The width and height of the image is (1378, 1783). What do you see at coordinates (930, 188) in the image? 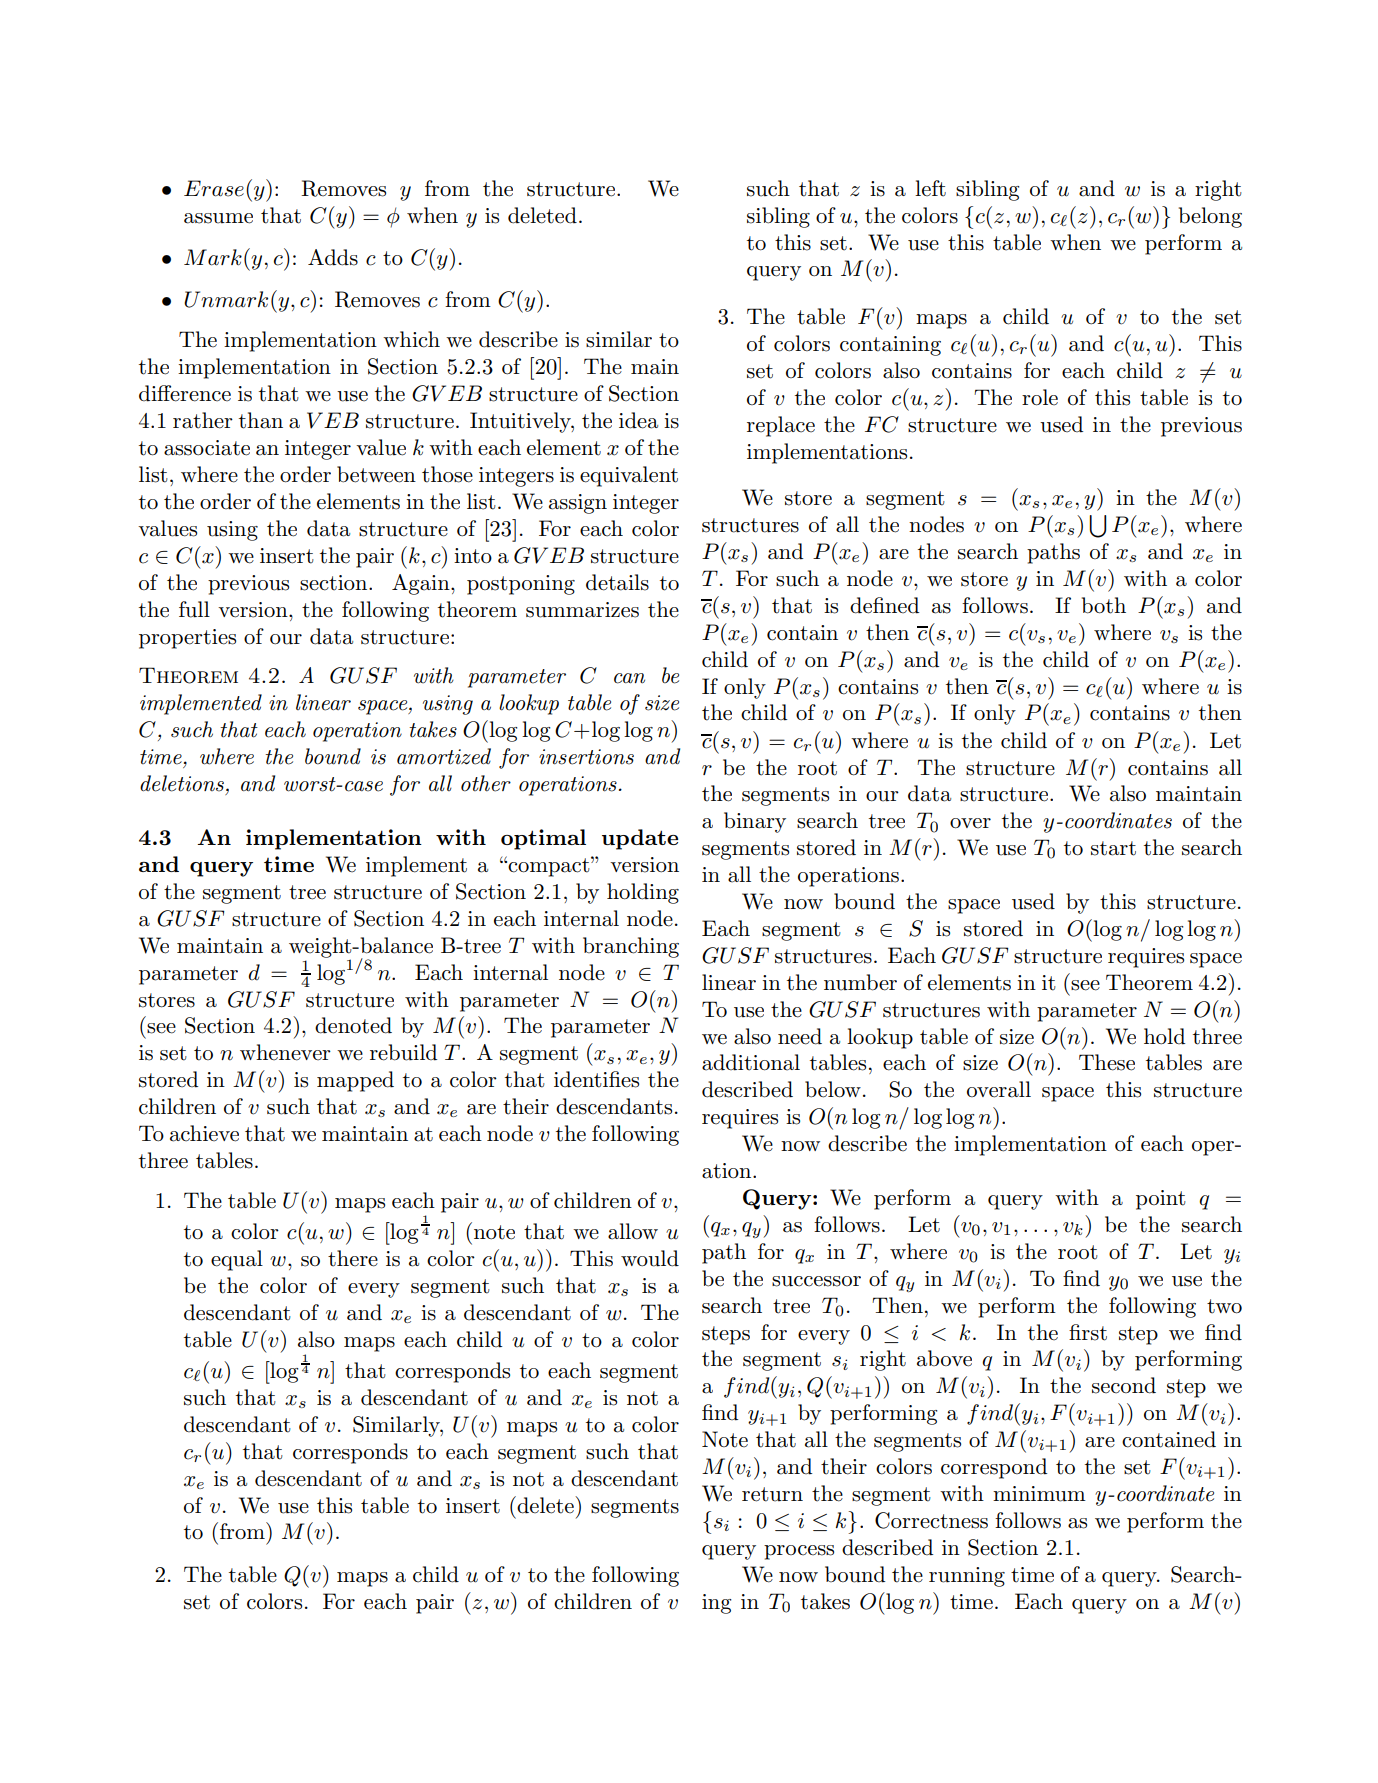
I see `left` at bounding box center [930, 188].
